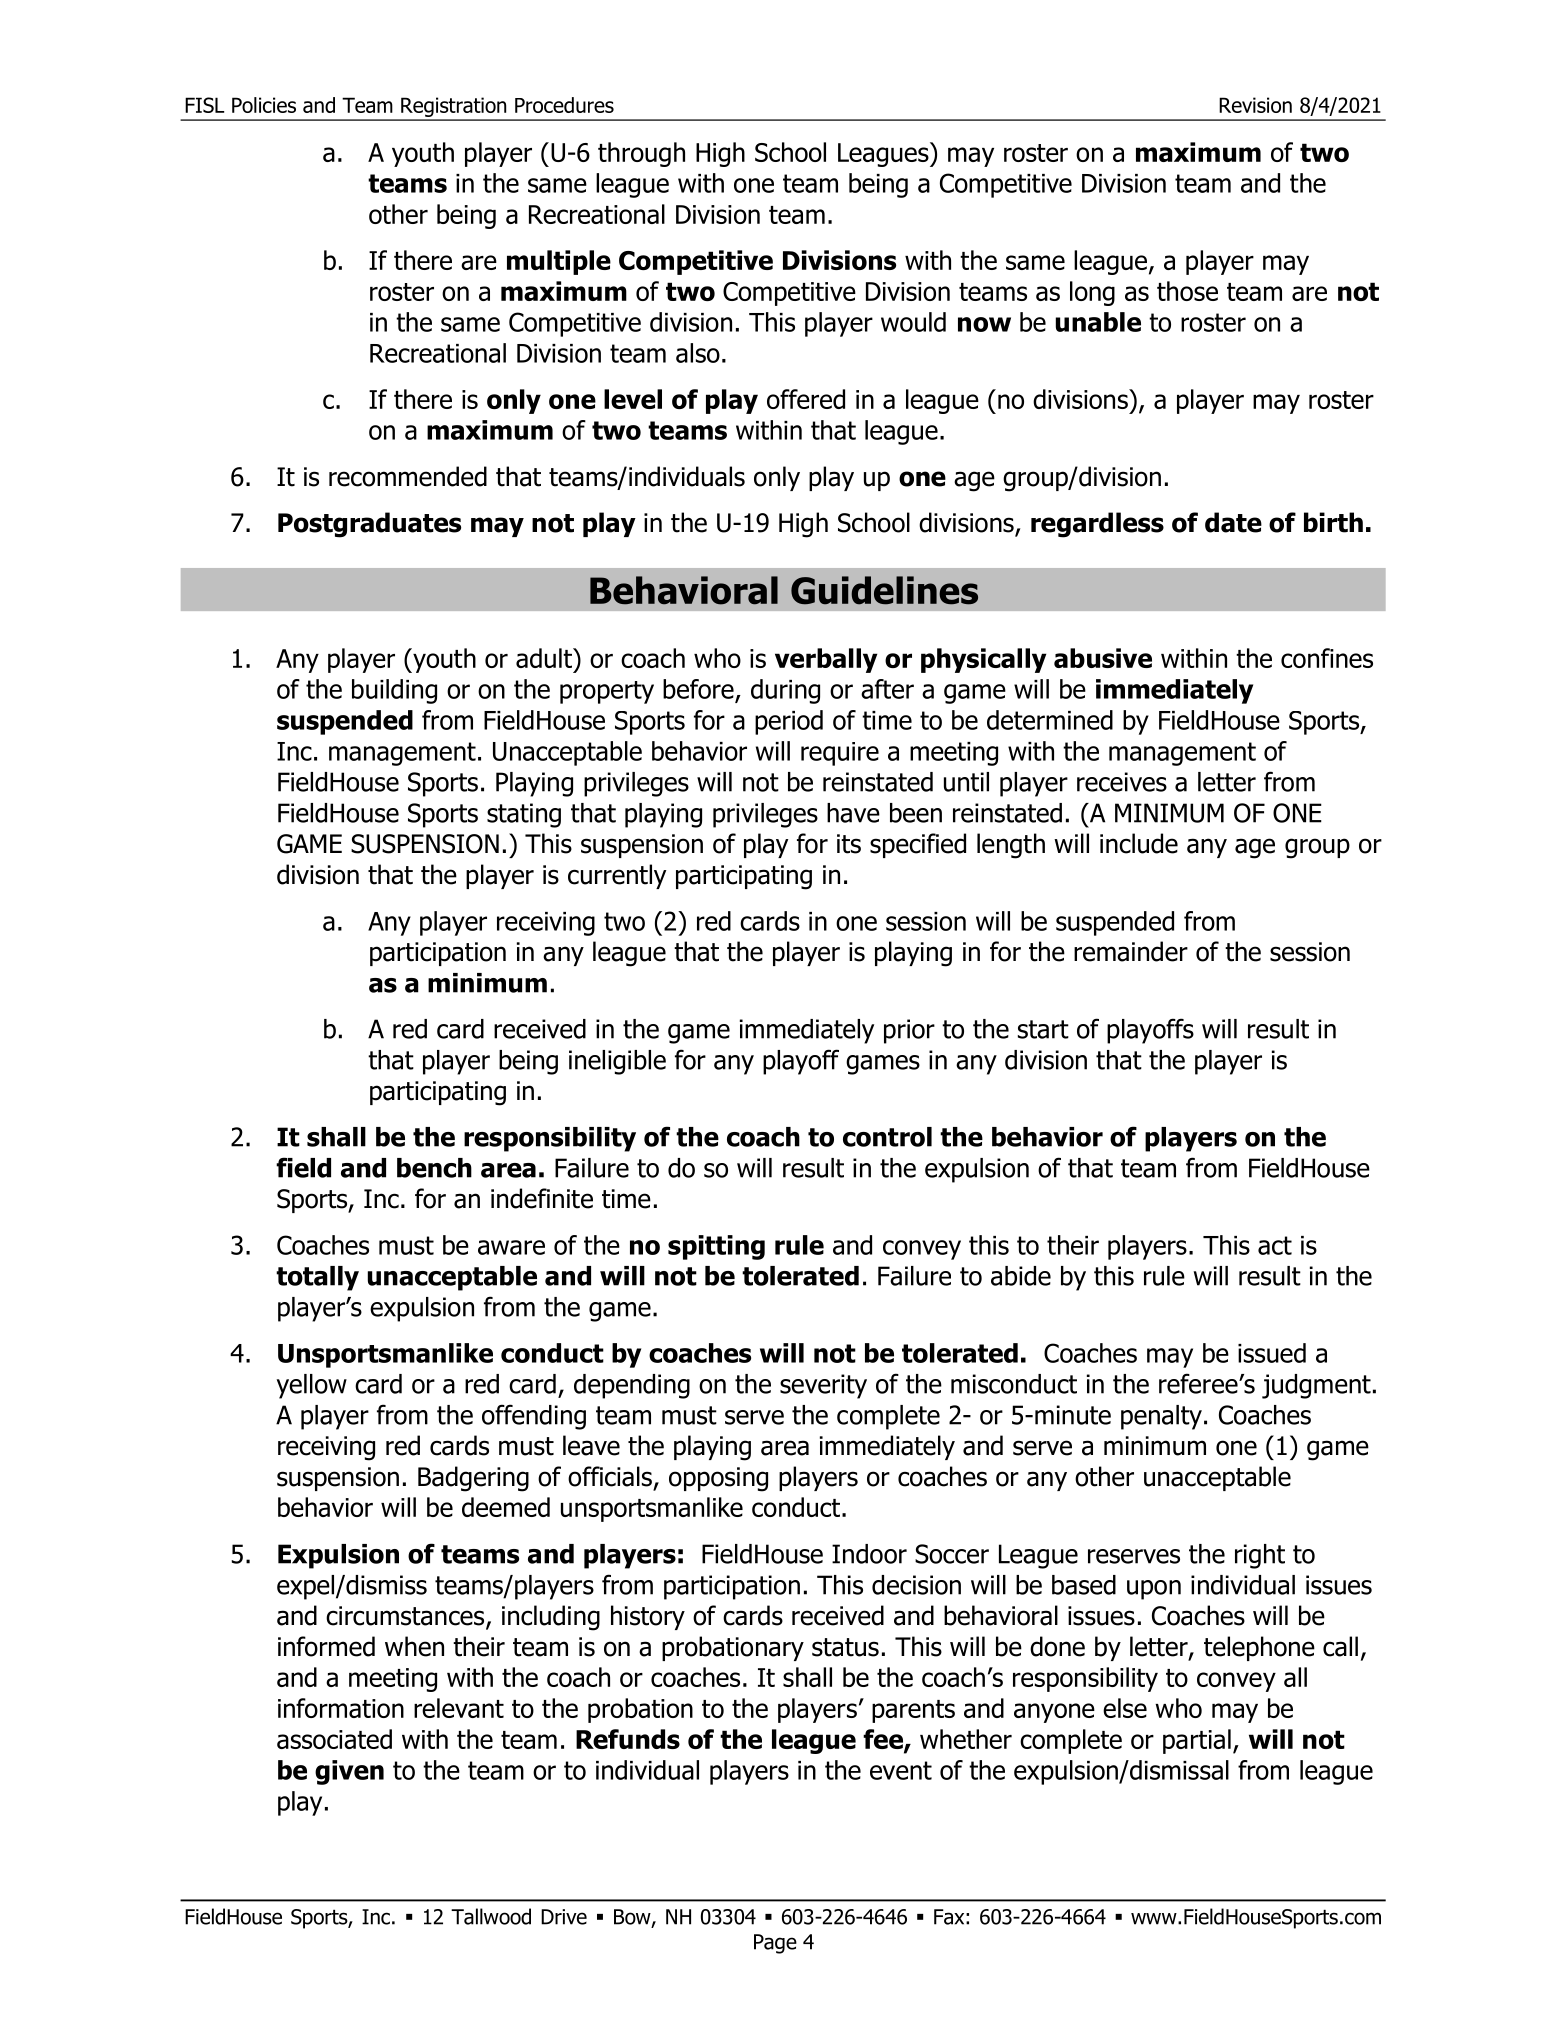  I want to click on building, so click(394, 691).
